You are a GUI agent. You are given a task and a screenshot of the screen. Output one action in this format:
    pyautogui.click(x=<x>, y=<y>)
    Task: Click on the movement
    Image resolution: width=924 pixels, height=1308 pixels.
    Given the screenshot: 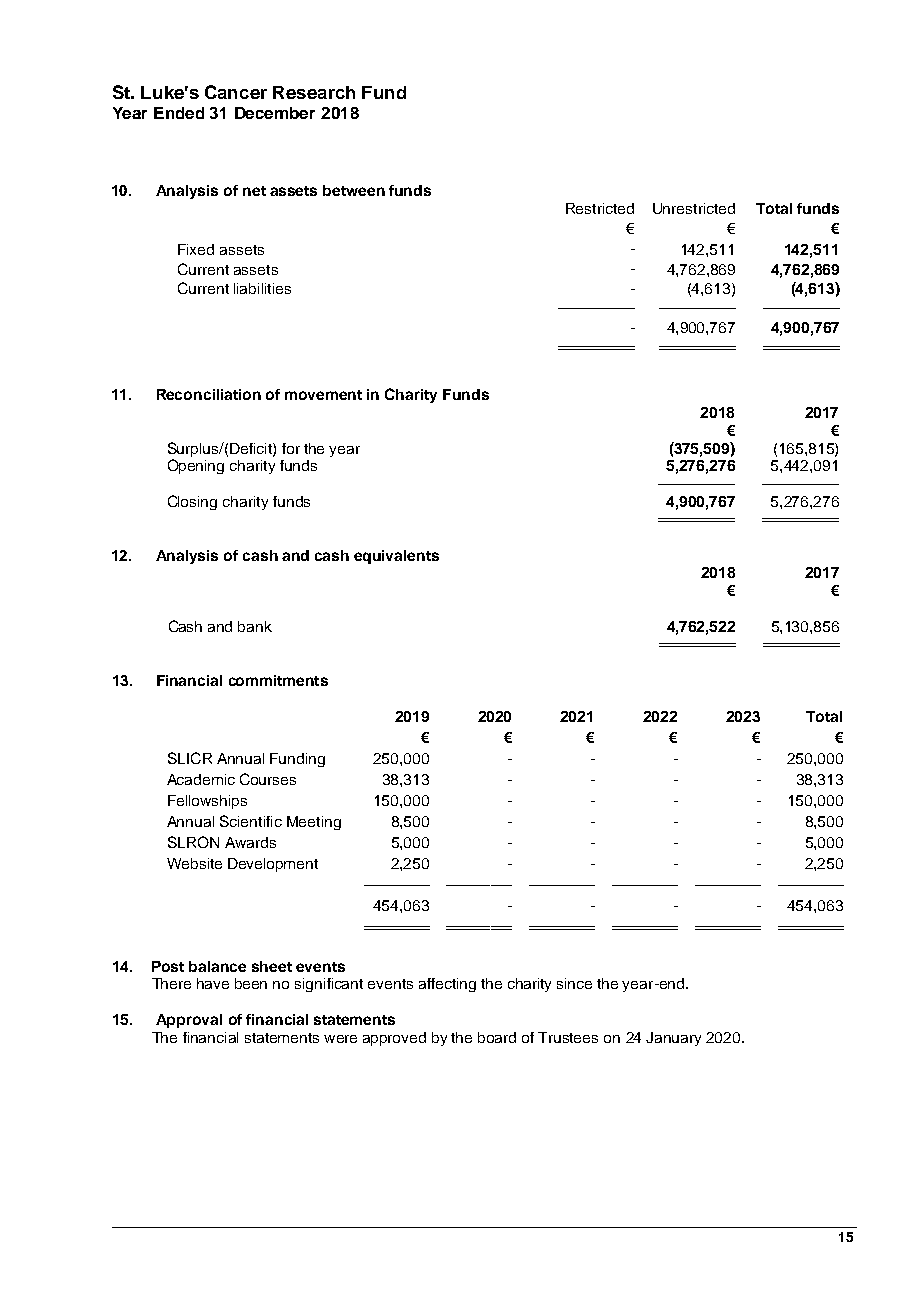 What is the action you would take?
    pyautogui.click(x=323, y=395)
